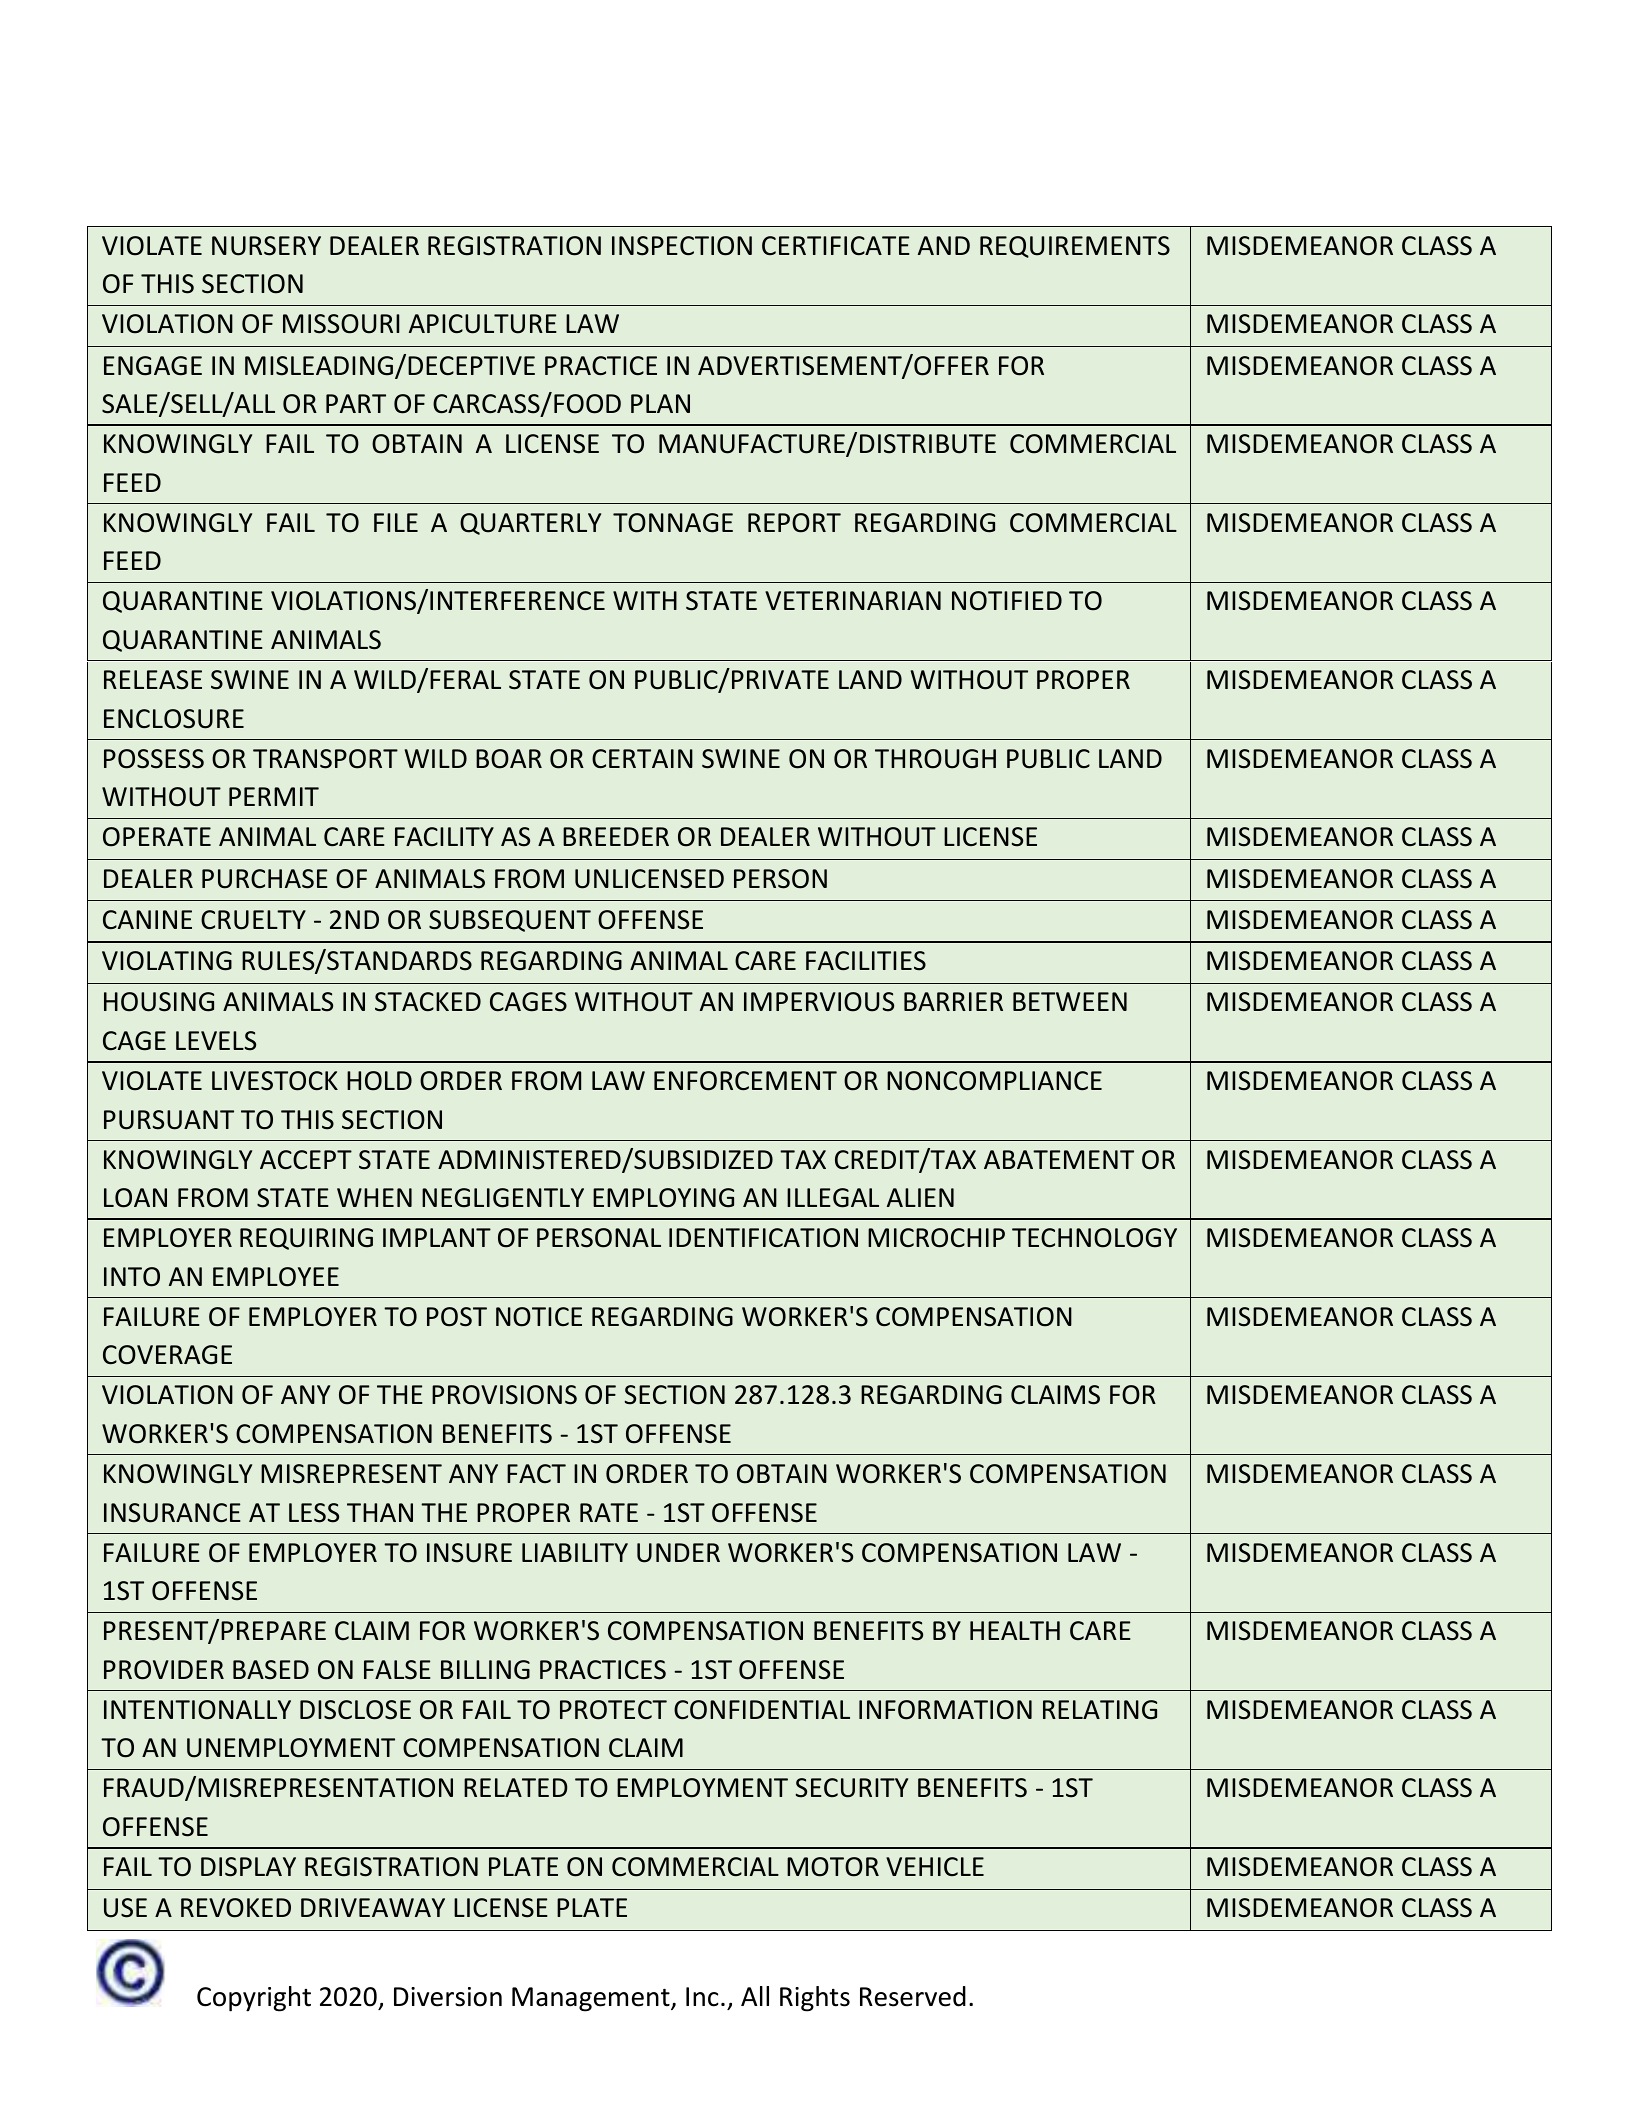 This screenshot has height=2111, width=1631. What do you see at coordinates (994, 1081) in the screenshot?
I see `NONCOMPLIANCE` at bounding box center [994, 1081].
